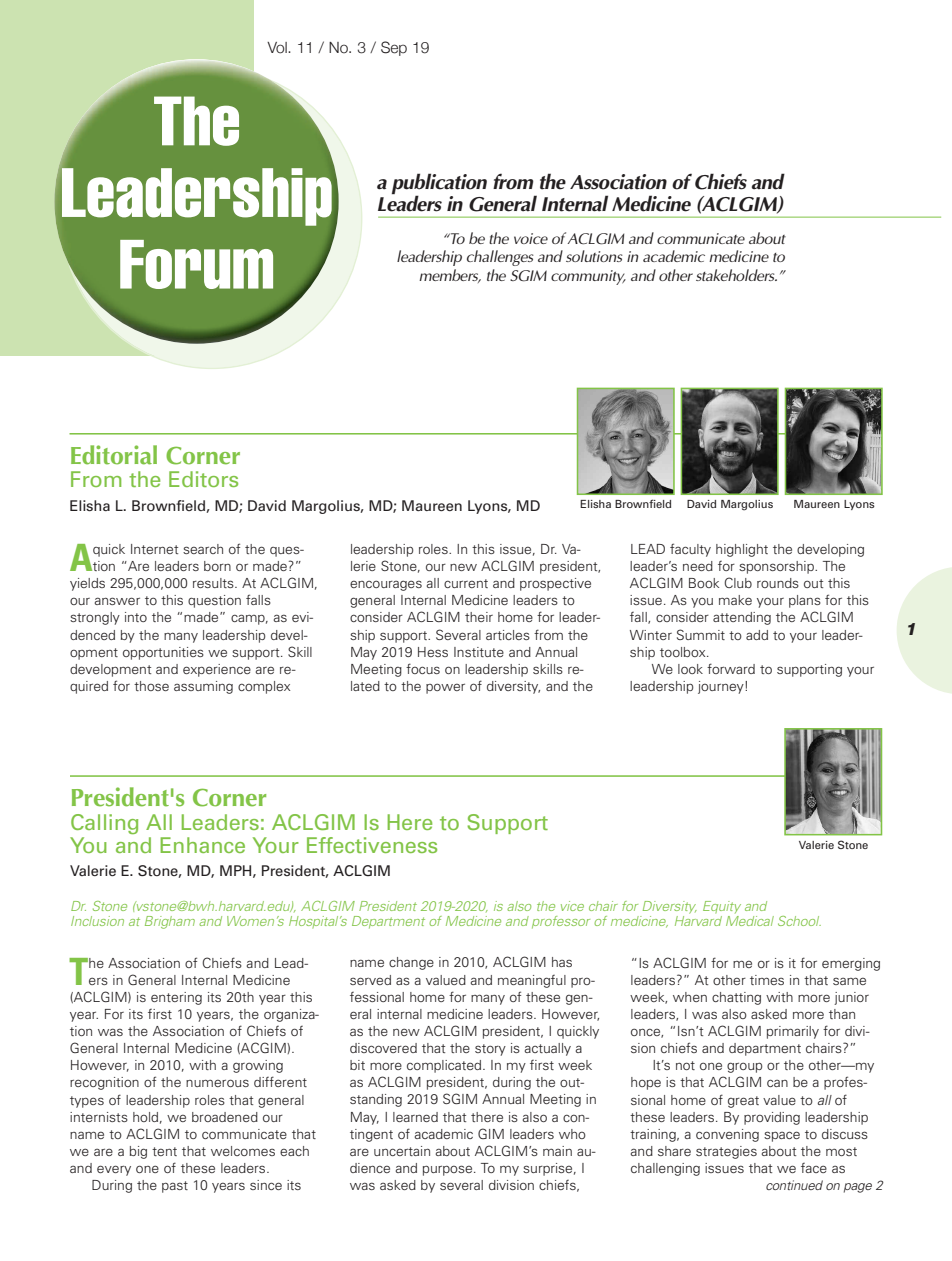 The width and height of the image is (952, 1261). I want to click on Vol, so click(278, 48).
